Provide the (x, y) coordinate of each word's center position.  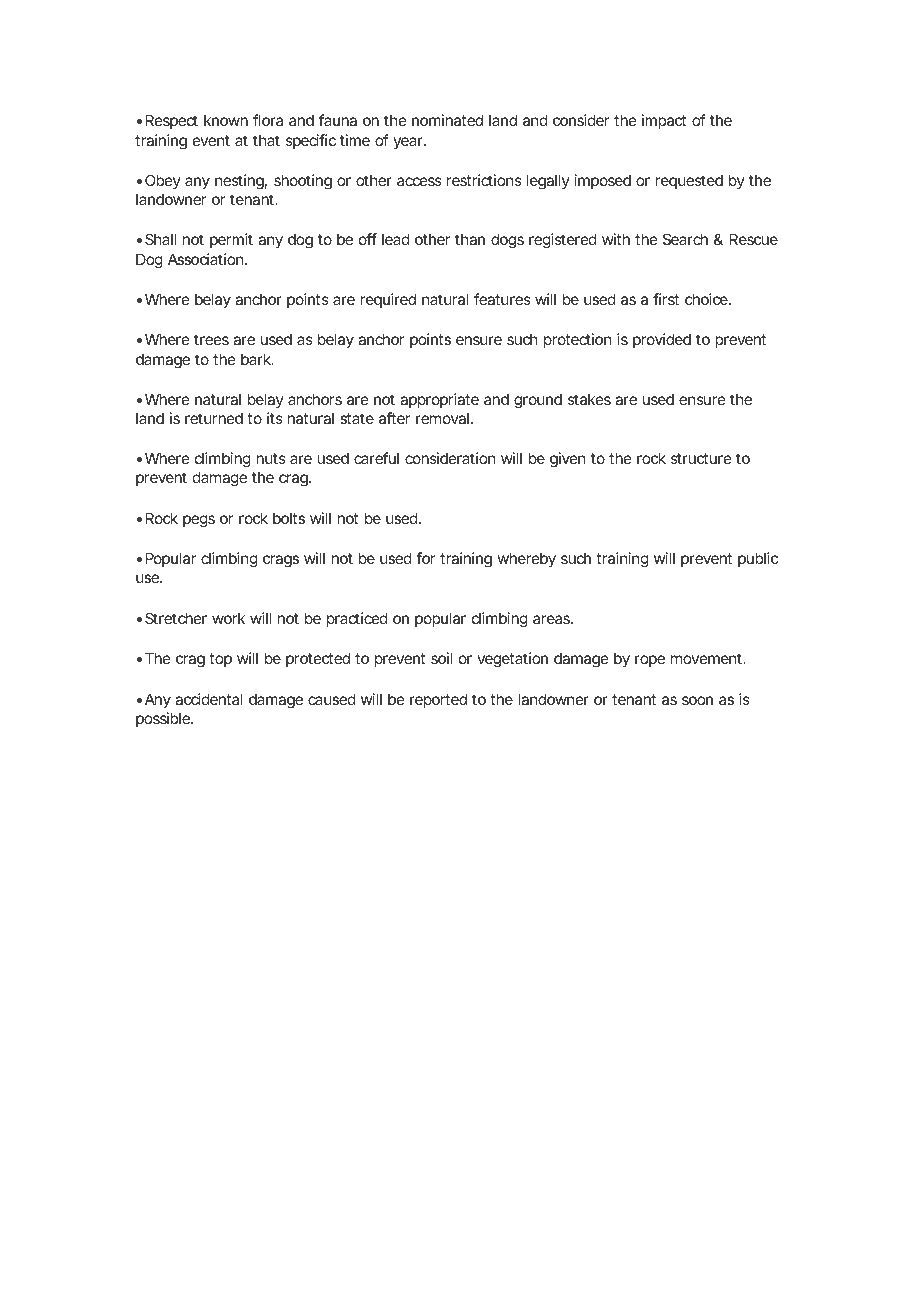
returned (214, 418)
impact (664, 121)
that (266, 140)
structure (701, 458)
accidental (209, 699)
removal (442, 418)
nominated (447, 120)
